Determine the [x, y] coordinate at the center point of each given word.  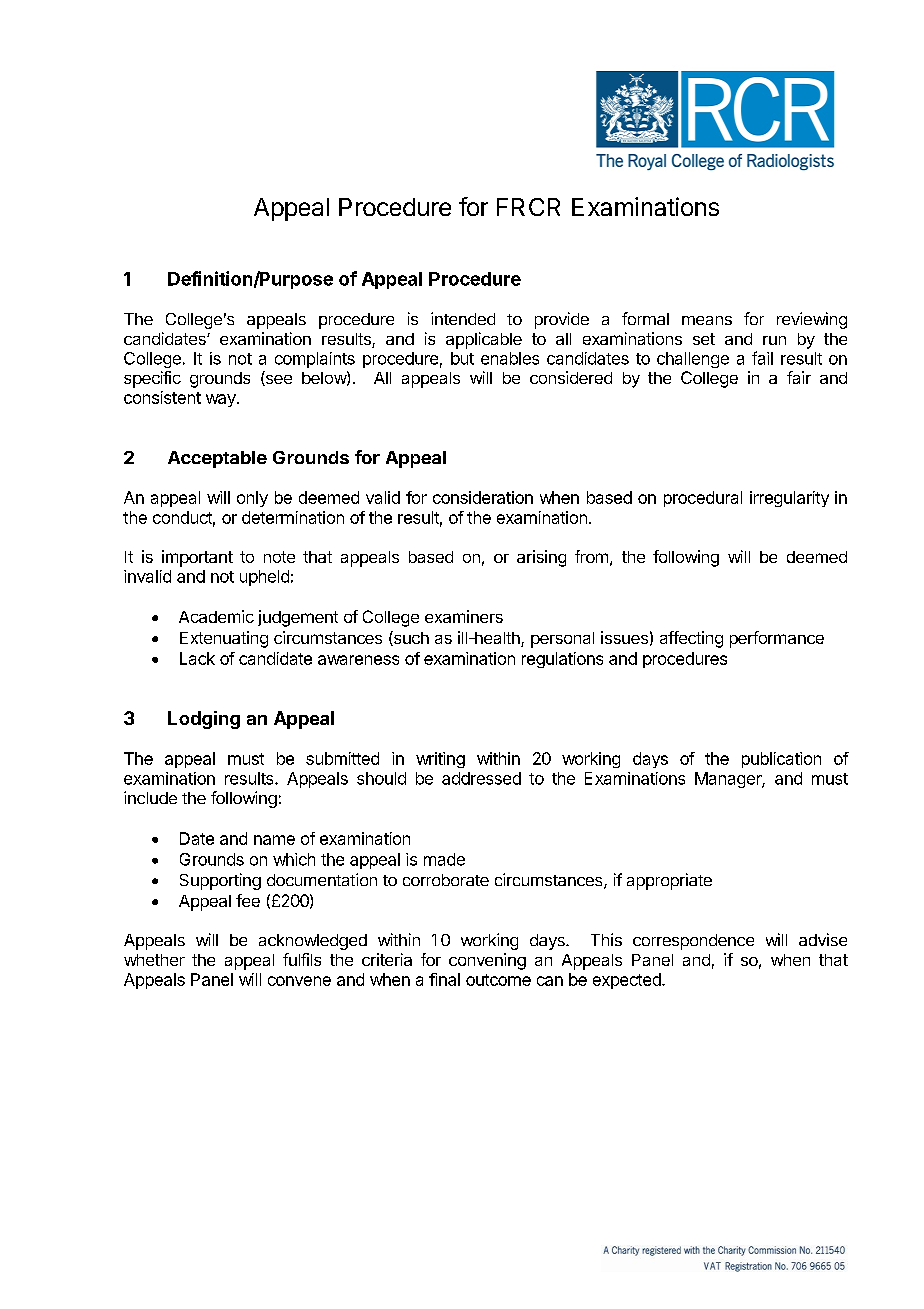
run [774, 340]
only [252, 499]
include [150, 797]
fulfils [302, 959]
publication [781, 760]
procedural [703, 499]
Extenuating [224, 639]
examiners [464, 616]
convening [487, 961]
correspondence [693, 942]
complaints [315, 360]
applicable [484, 340]
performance [777, 639]
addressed [481, 778]
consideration [483, 497]
